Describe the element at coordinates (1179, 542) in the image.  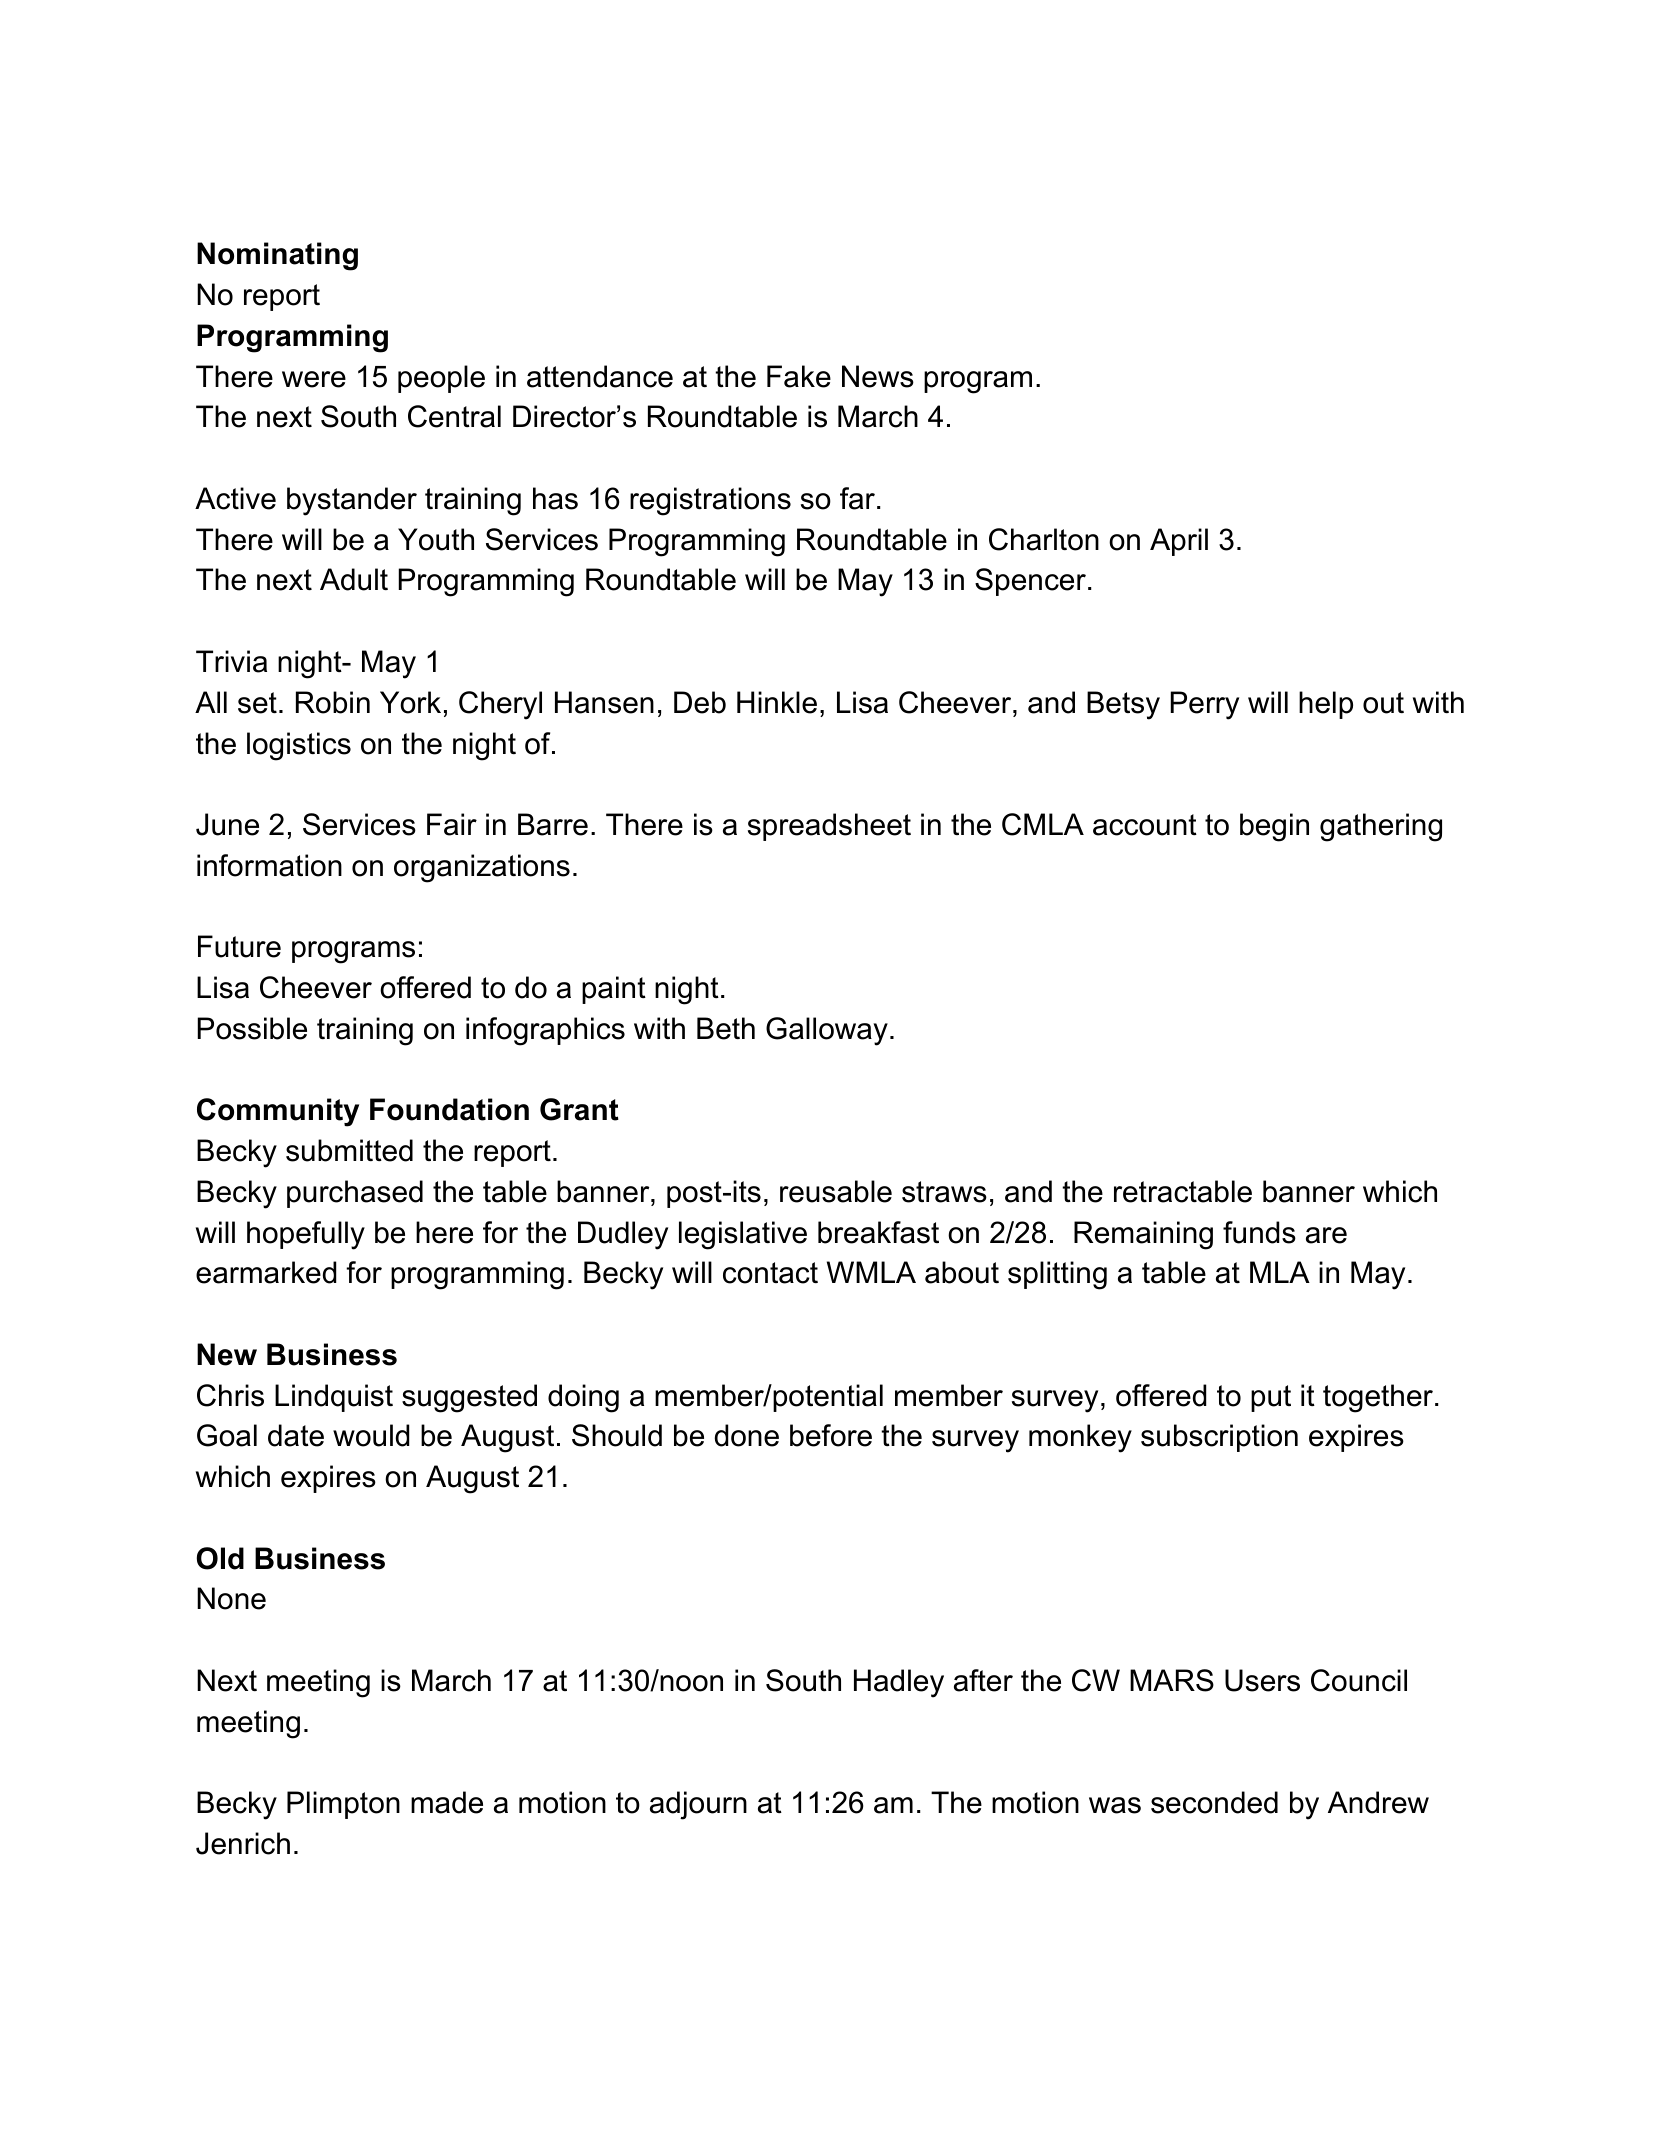
I see `April` at that location.
